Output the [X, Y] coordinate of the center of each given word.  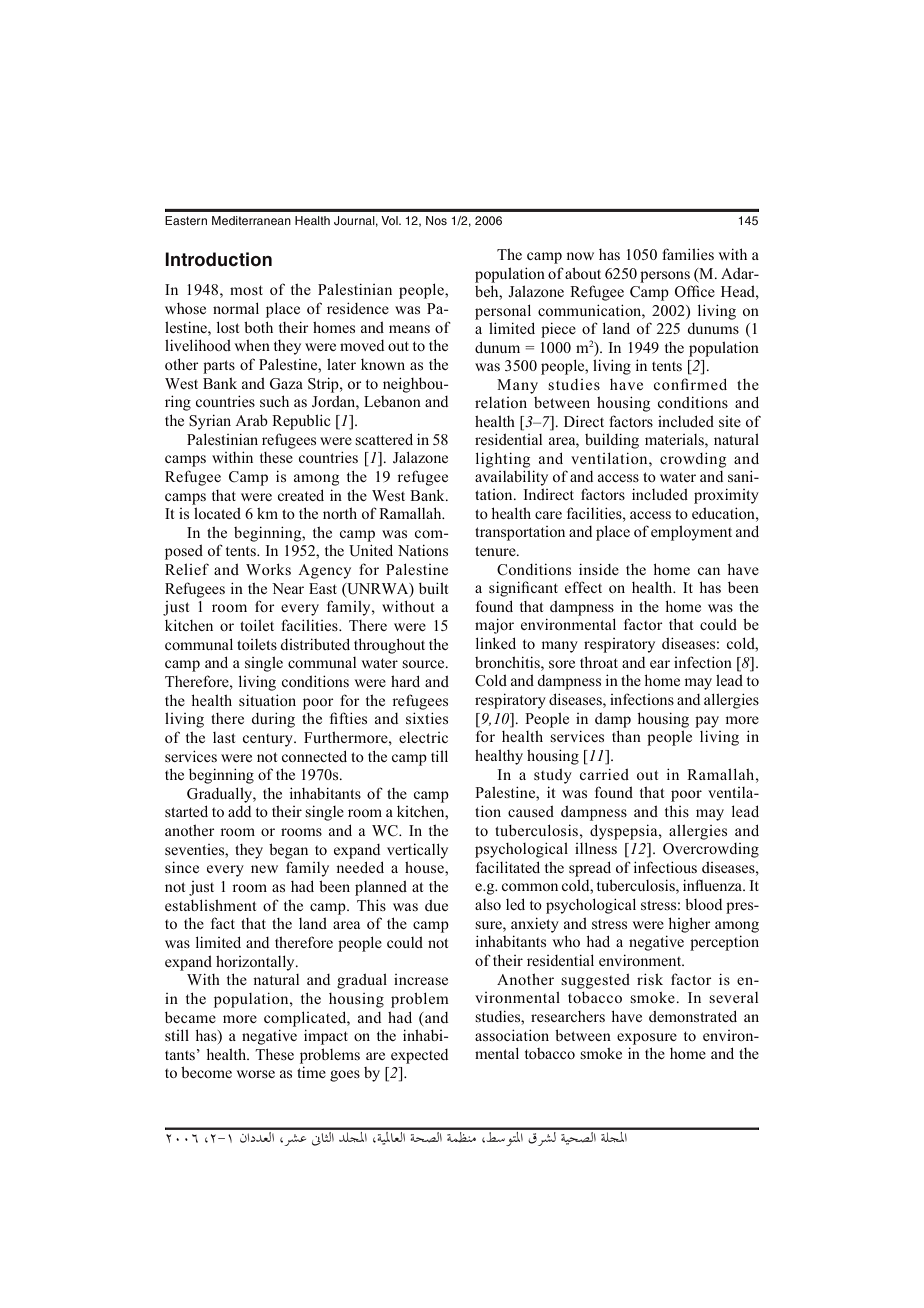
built [433, 588]
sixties [427, 718]
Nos [436, 220]
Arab [251, 420]
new [264, 869]
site [730, 421]
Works [268, 569]
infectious [665, 867]
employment [691, 533]
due [436, 905]
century [269, 740]
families [688, 254]
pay [707, 722]
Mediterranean [251, 220]
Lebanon [392, 401]
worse [256, 1074]
